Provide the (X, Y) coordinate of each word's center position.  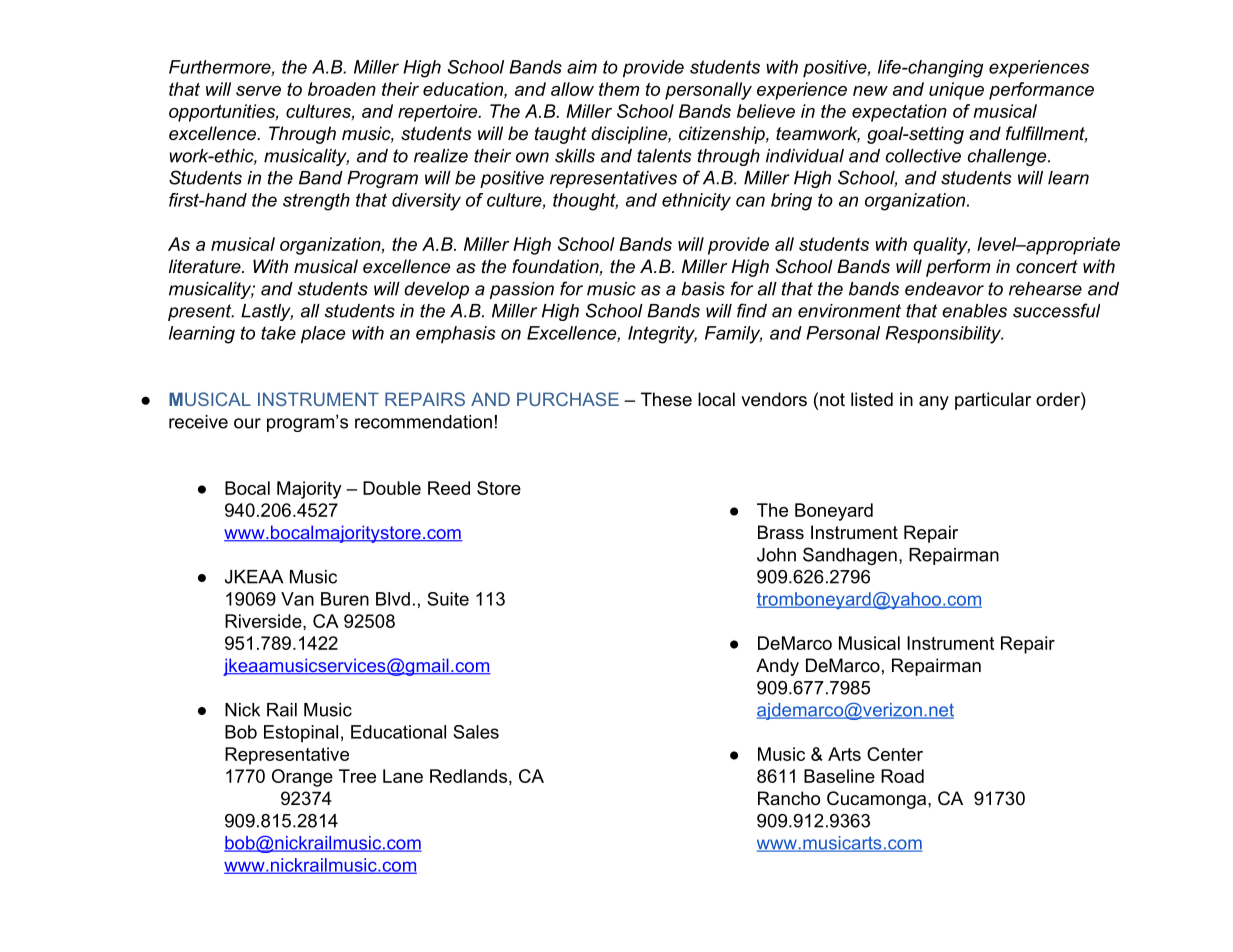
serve (258, 91)
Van (297, 599)
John (776, 555)
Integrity (662, 335)
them (619, 89)
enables (974, 311)
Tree (357, 776)
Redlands (468, 776)
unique (956, 91)
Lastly (267, 312)
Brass (781, 532)
